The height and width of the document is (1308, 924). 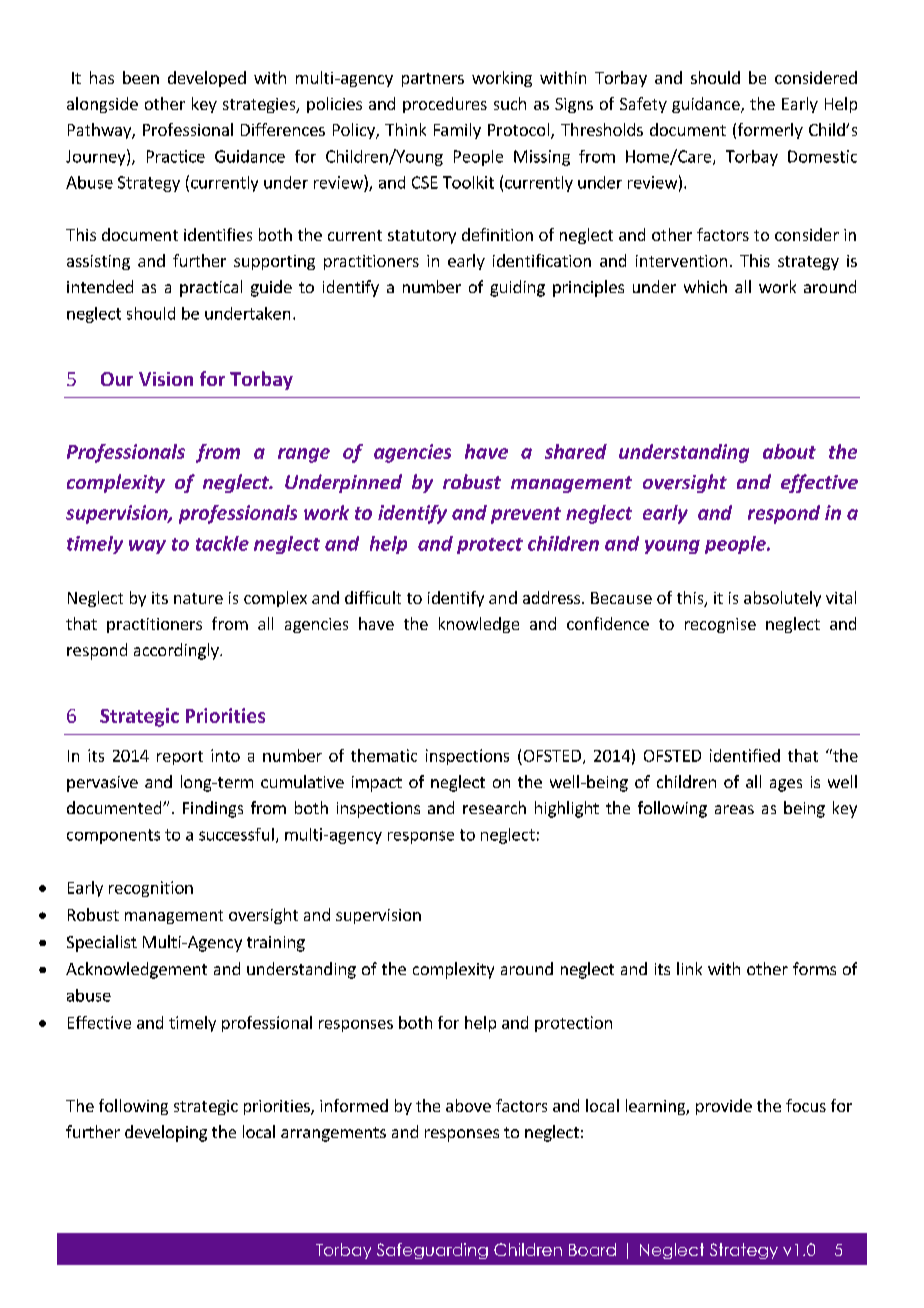 I want to click on developed, so click(x=207, y=79).
